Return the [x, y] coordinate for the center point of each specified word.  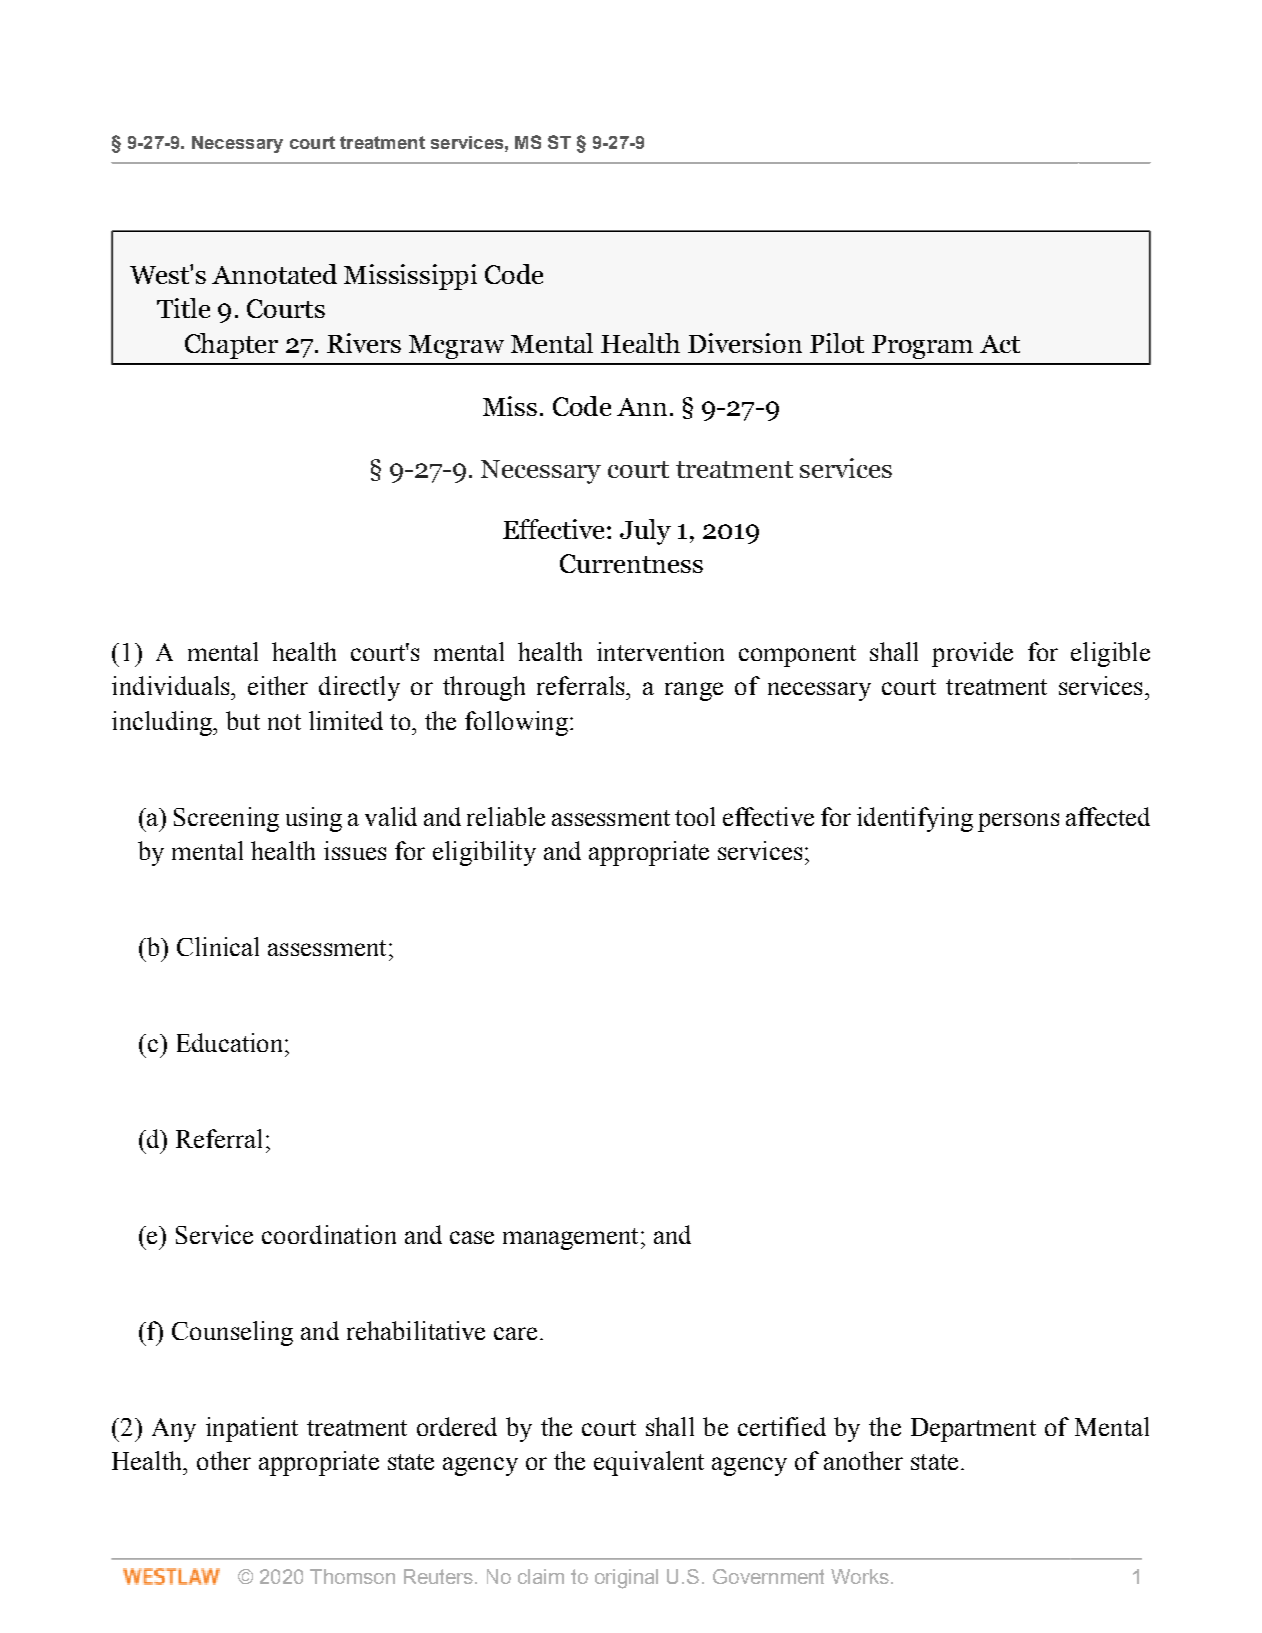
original [626, 1579]
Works [860, 1576]
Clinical [218, 946]
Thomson [352, 1576]
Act [1000, 344]
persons [1018, 822]
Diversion [745, 343]
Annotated [274, 274]
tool [695, 816]
